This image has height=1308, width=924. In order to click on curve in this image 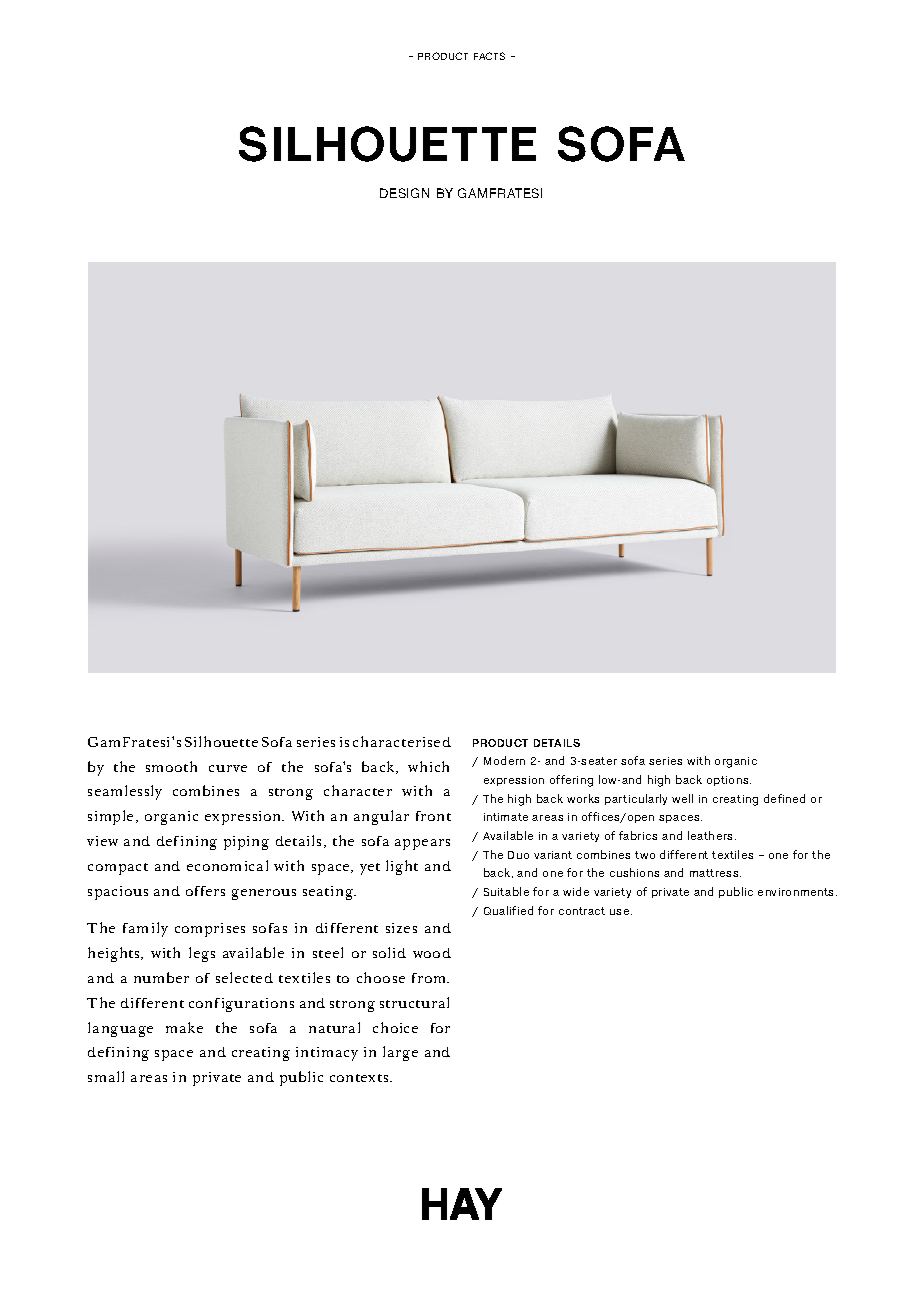, I will do `click(228, 768)`.
